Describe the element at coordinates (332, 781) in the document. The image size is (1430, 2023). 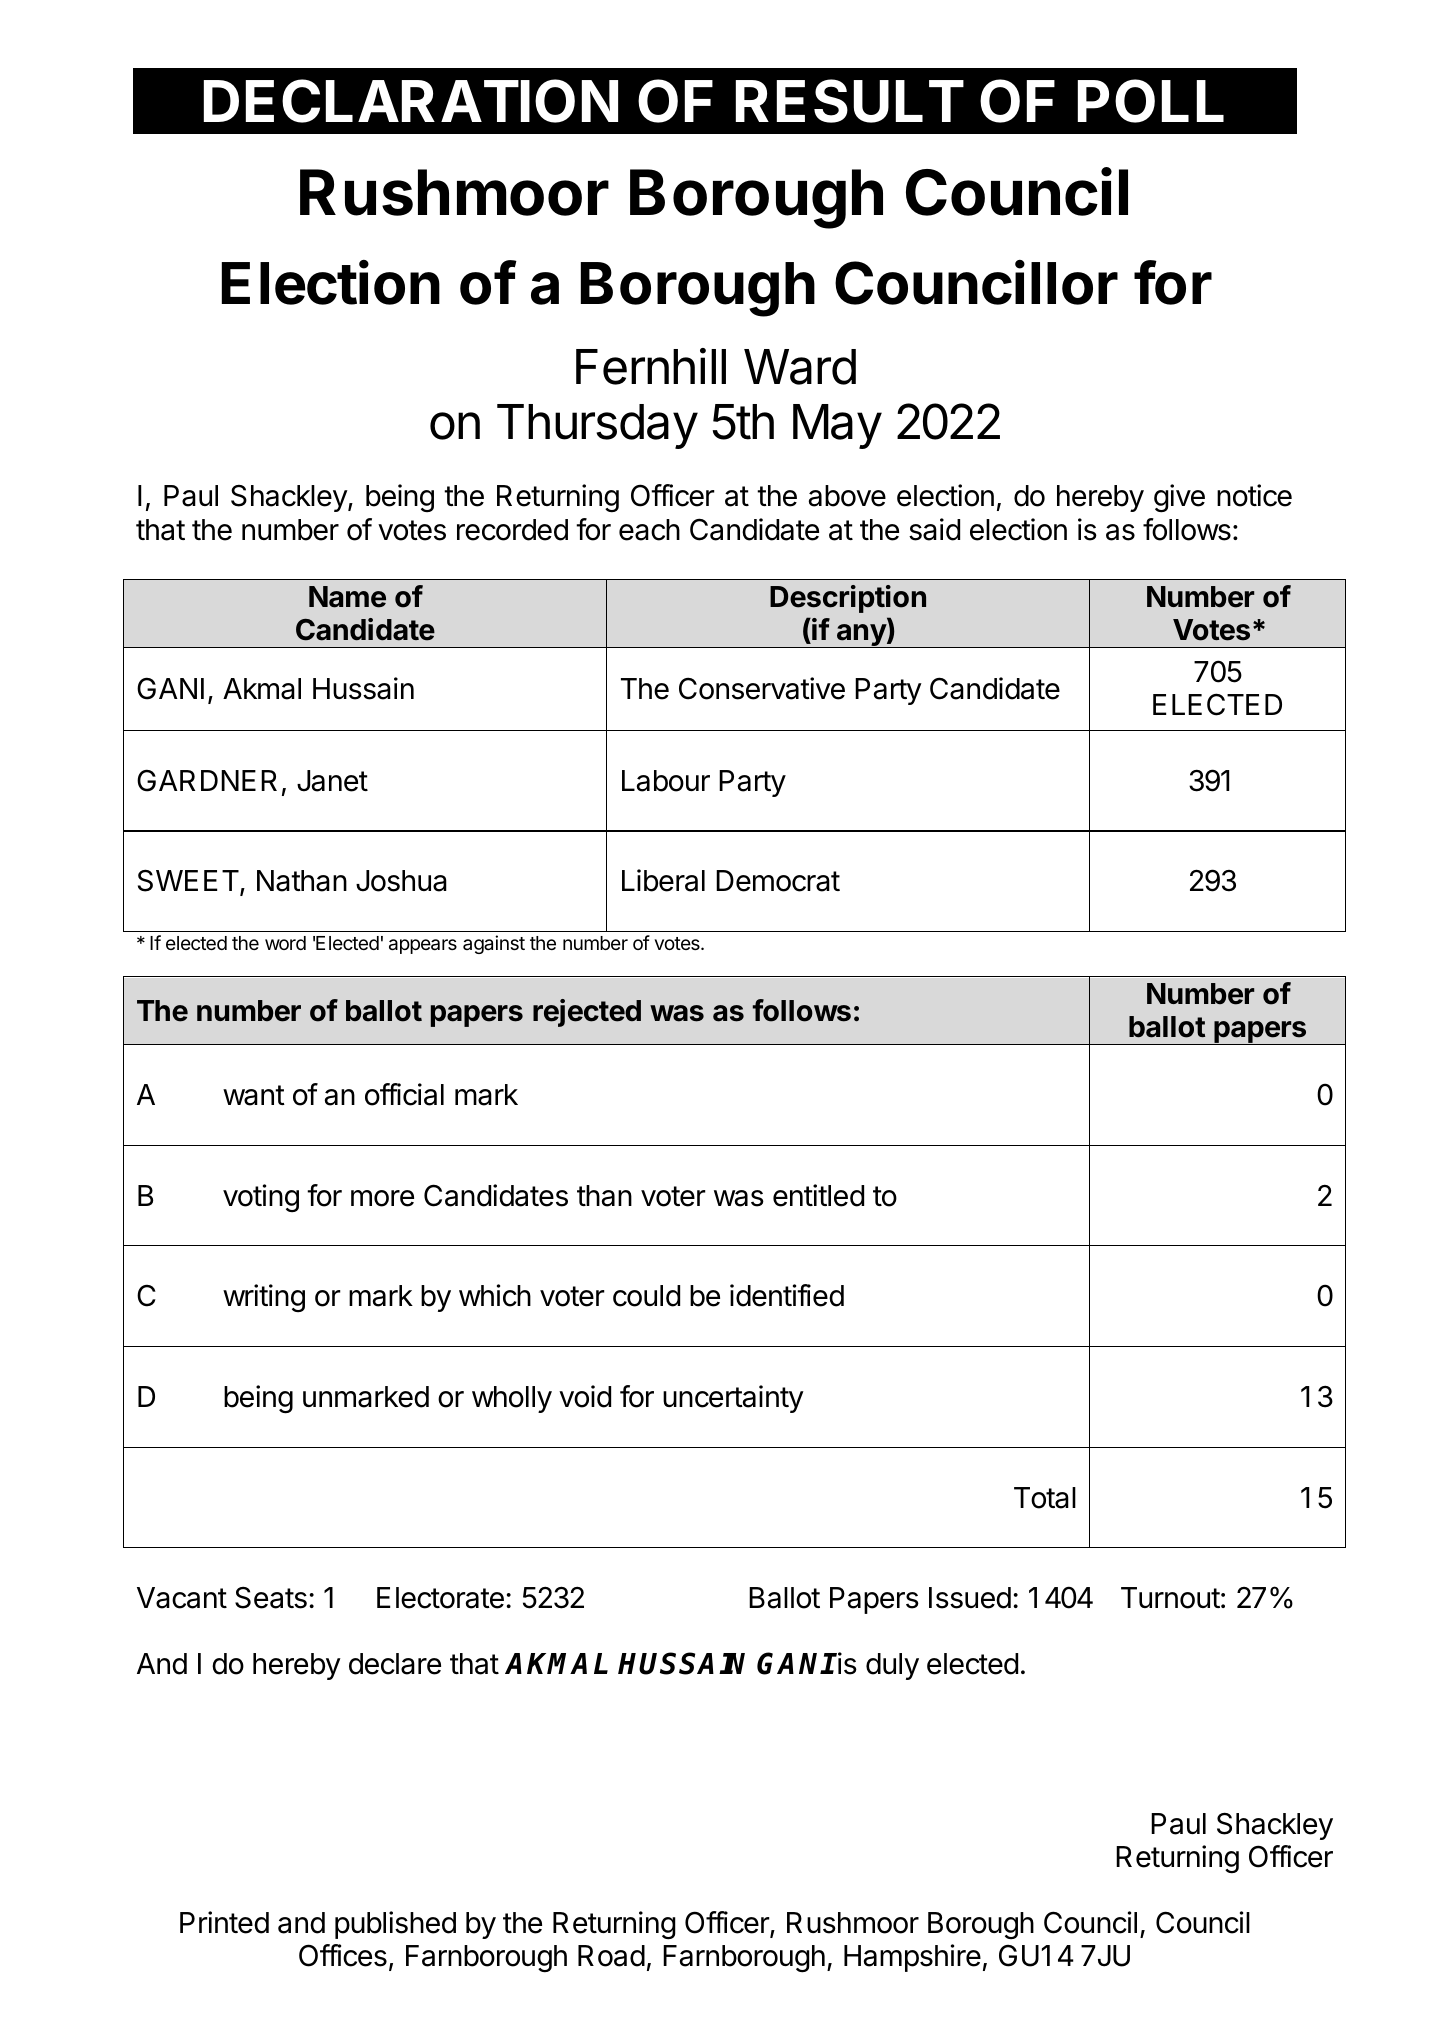
I see `Janet` at that location.
